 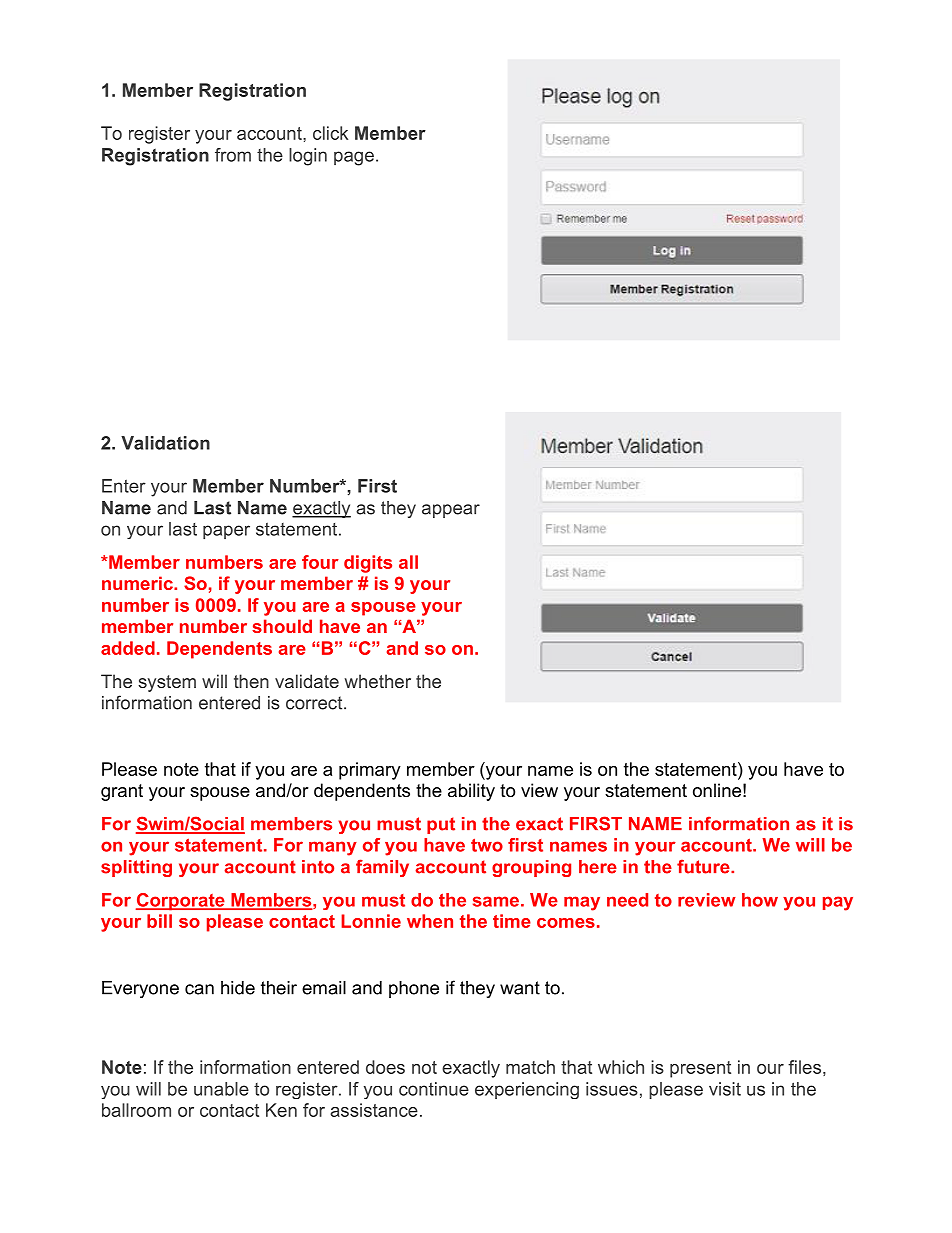 What do you see at coordinates (725, 1089) in the image?
I see `visit` at bounding box center [725, 1089].
